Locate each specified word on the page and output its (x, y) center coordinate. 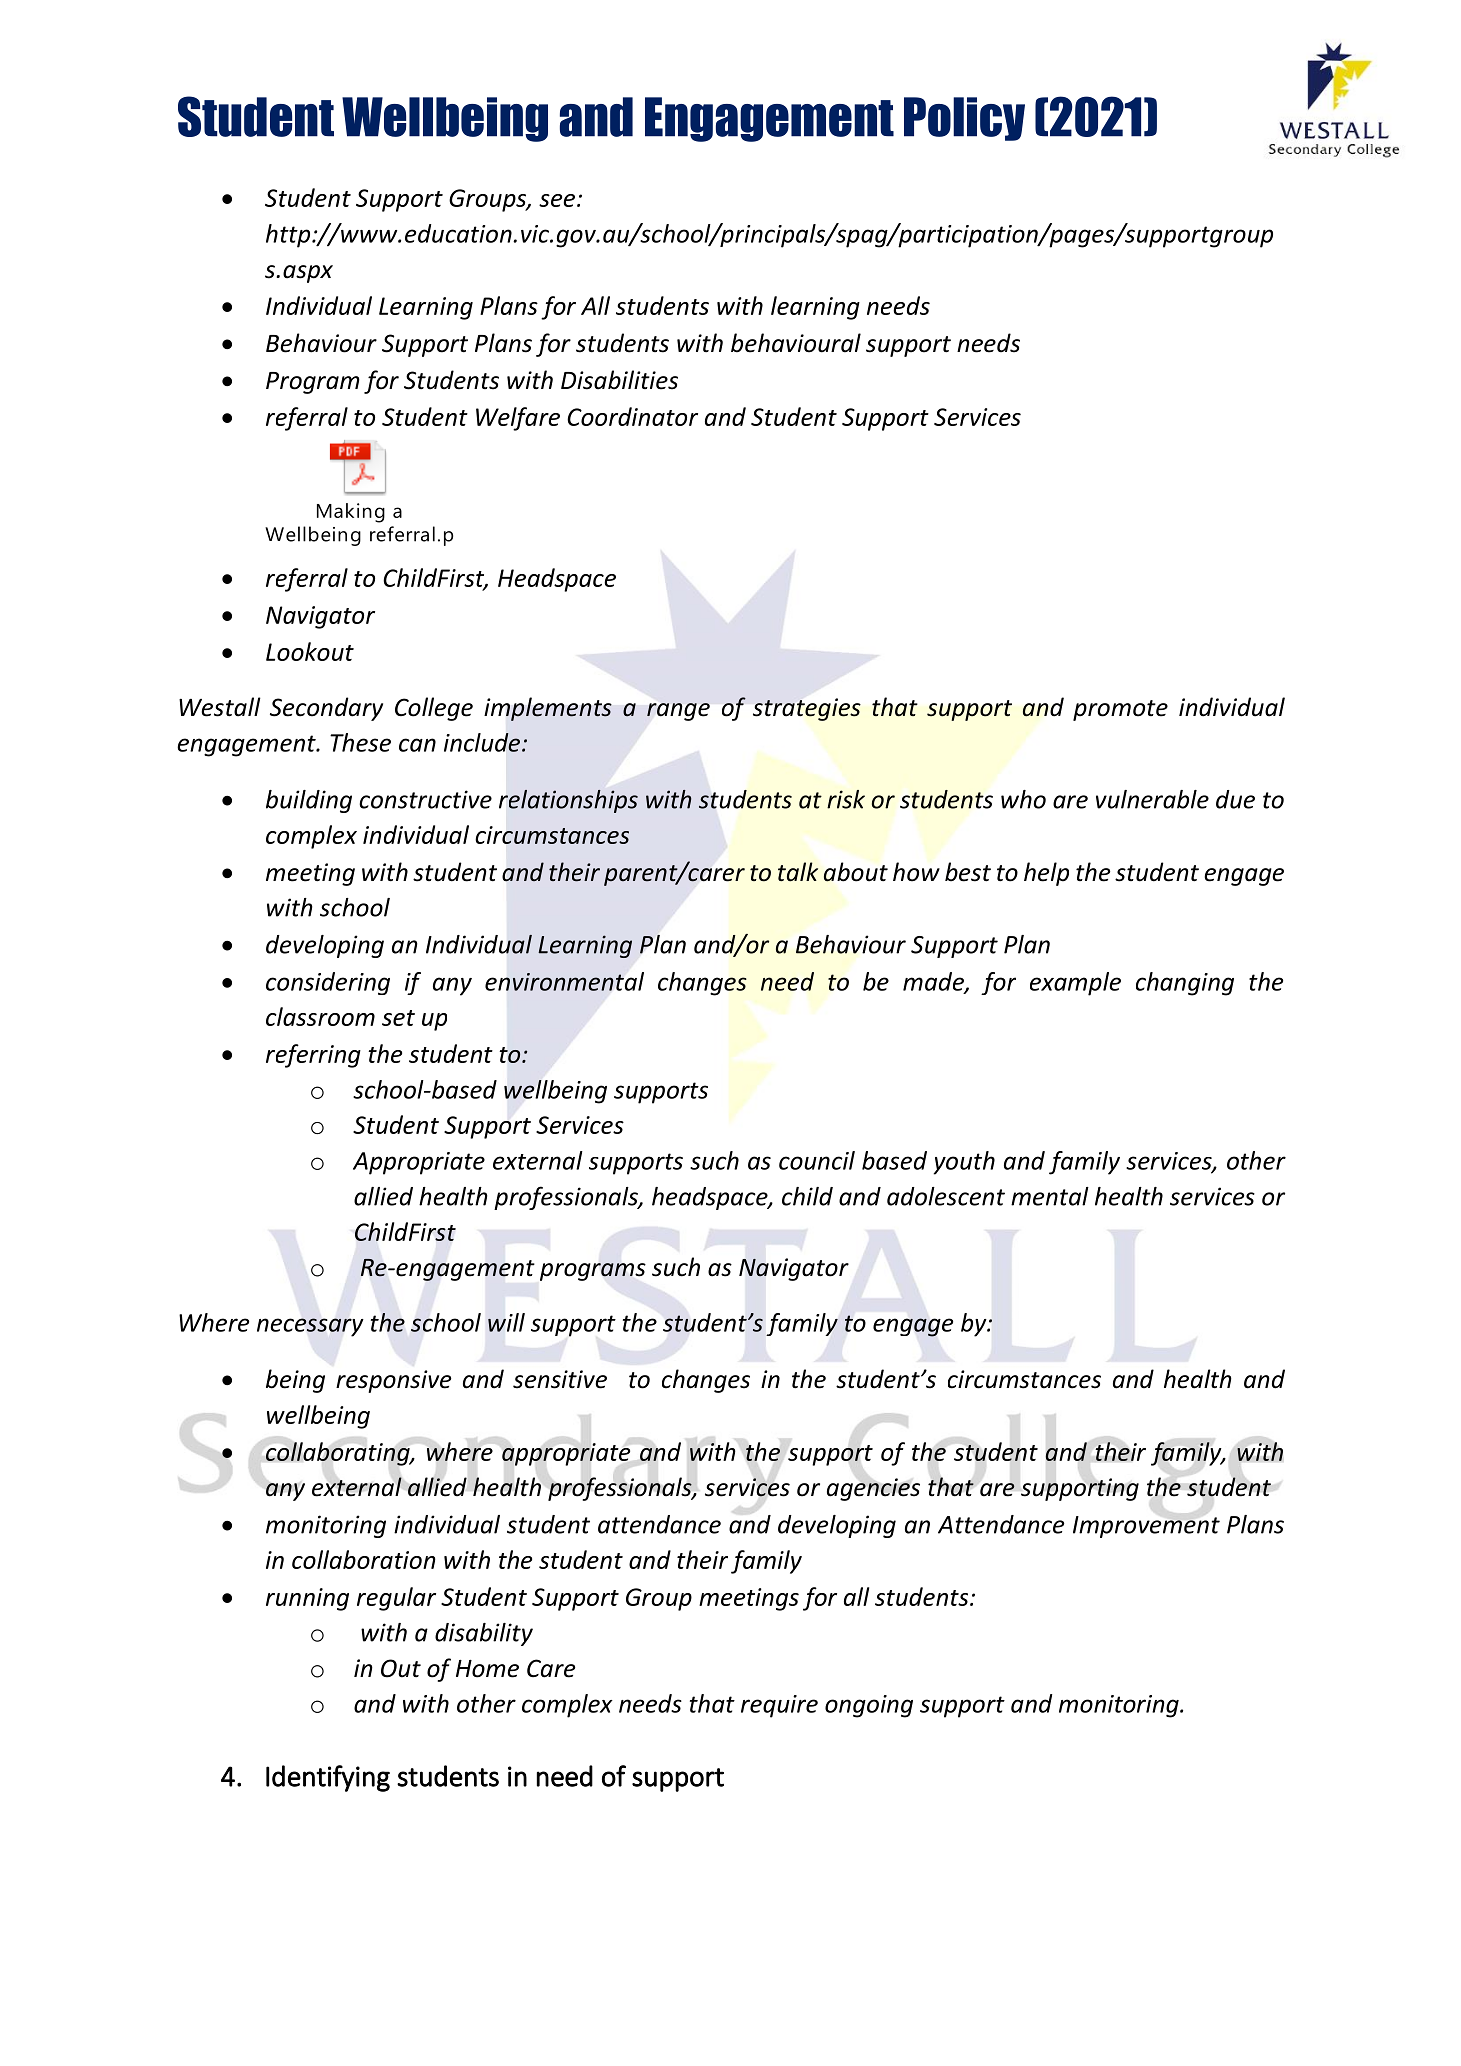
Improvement (1146, 1527)
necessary (310, 1327)
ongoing (869, 1706)
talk (798, 872)
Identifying (328, 1778)
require (779, 1706)
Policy (964, 119)
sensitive (560, 1379)
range (678, 712)
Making (351, 513)
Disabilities (619, 380)
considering (328, 983)
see (557, 200)
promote (1120, 710)
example (1075, 984)
